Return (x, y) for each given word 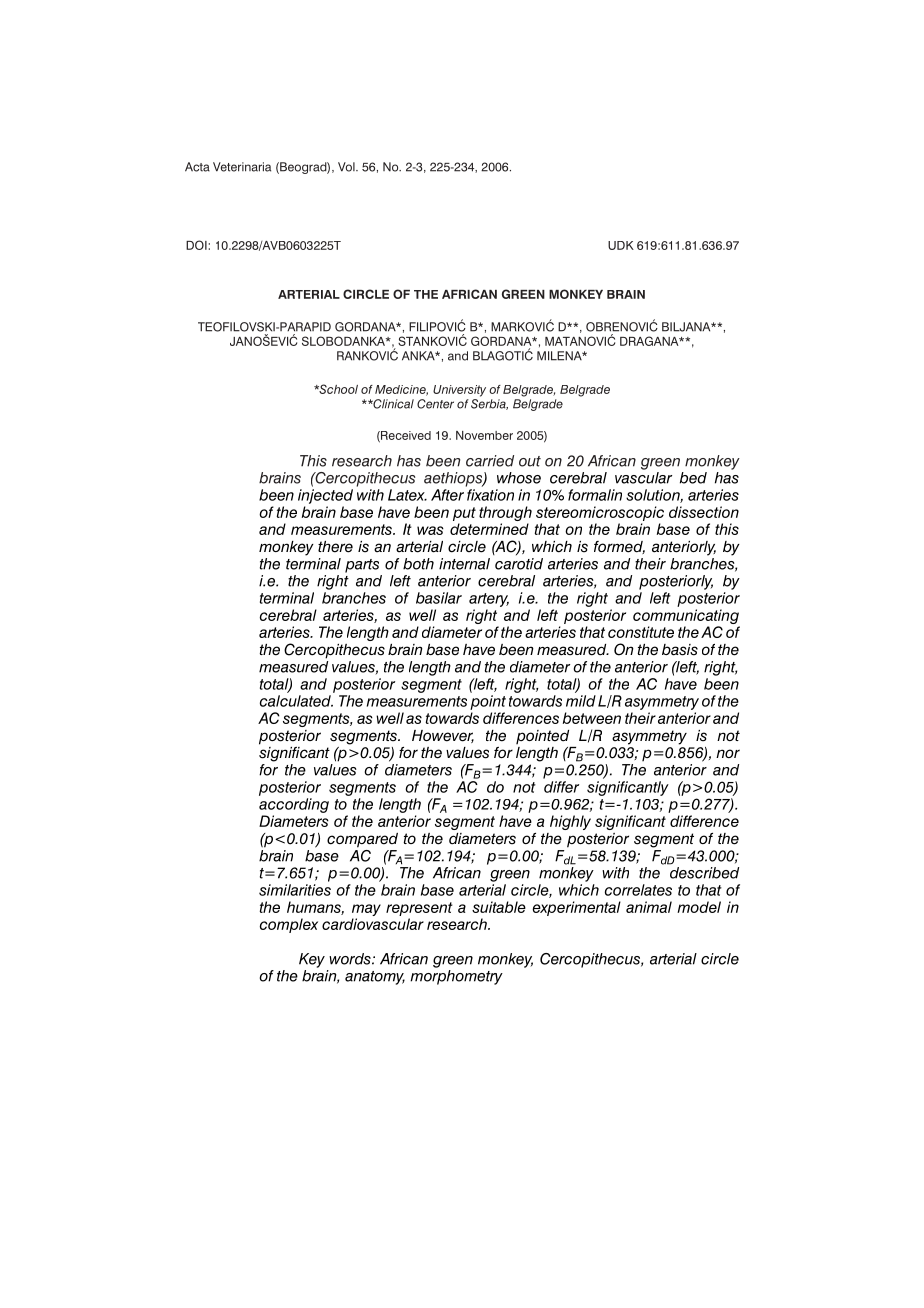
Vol (347, 167)
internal (464, 564)
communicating (686, 618)
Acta (197, 167)
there (335, 547)
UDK (621, 245)
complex (289, 925)
